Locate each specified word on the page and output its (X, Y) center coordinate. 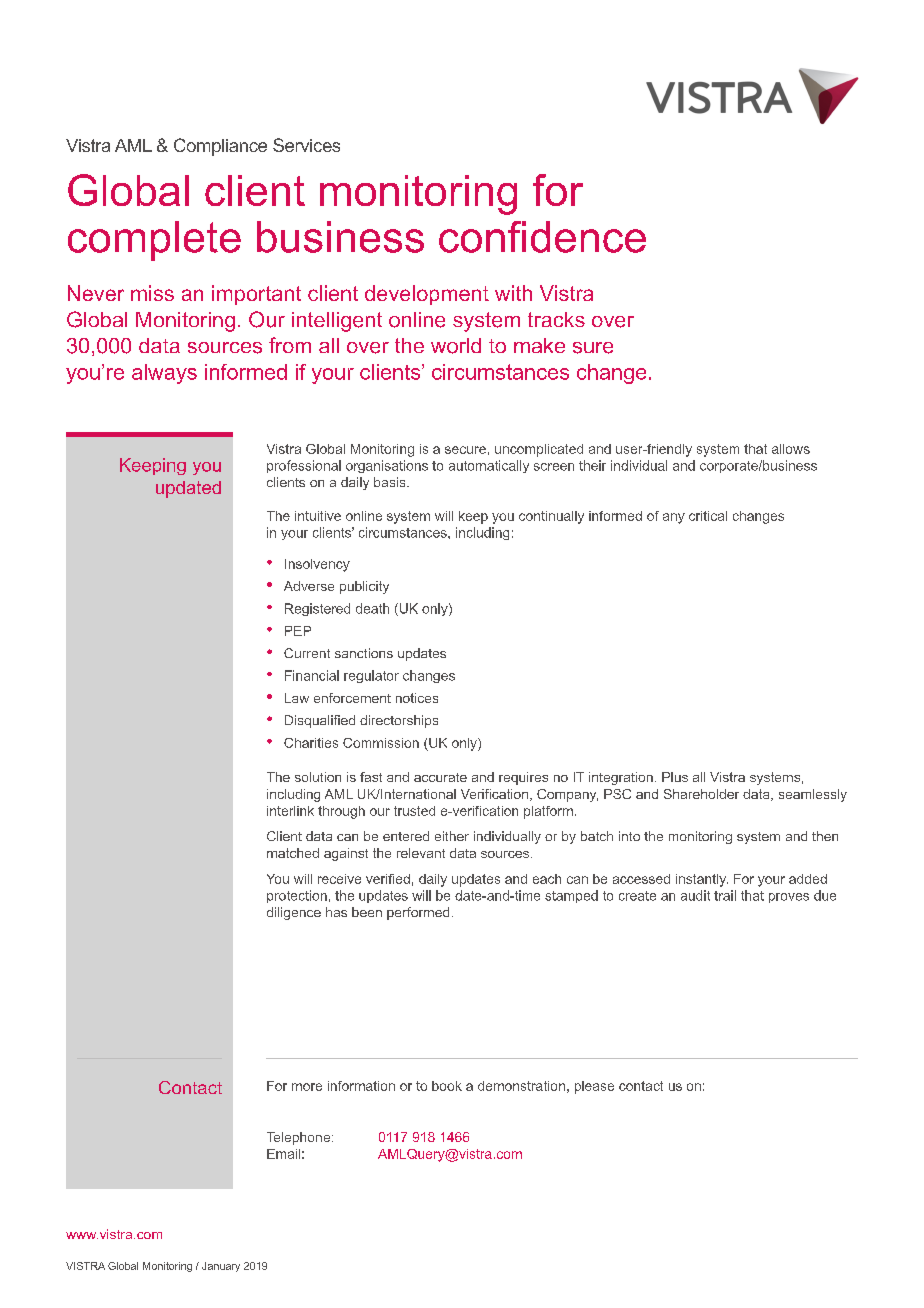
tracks (556, 319)
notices (417, 698)
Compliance (220, 147)
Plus (675, 777)
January (221, 1267)
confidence (542, 237)
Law (297, 698)
